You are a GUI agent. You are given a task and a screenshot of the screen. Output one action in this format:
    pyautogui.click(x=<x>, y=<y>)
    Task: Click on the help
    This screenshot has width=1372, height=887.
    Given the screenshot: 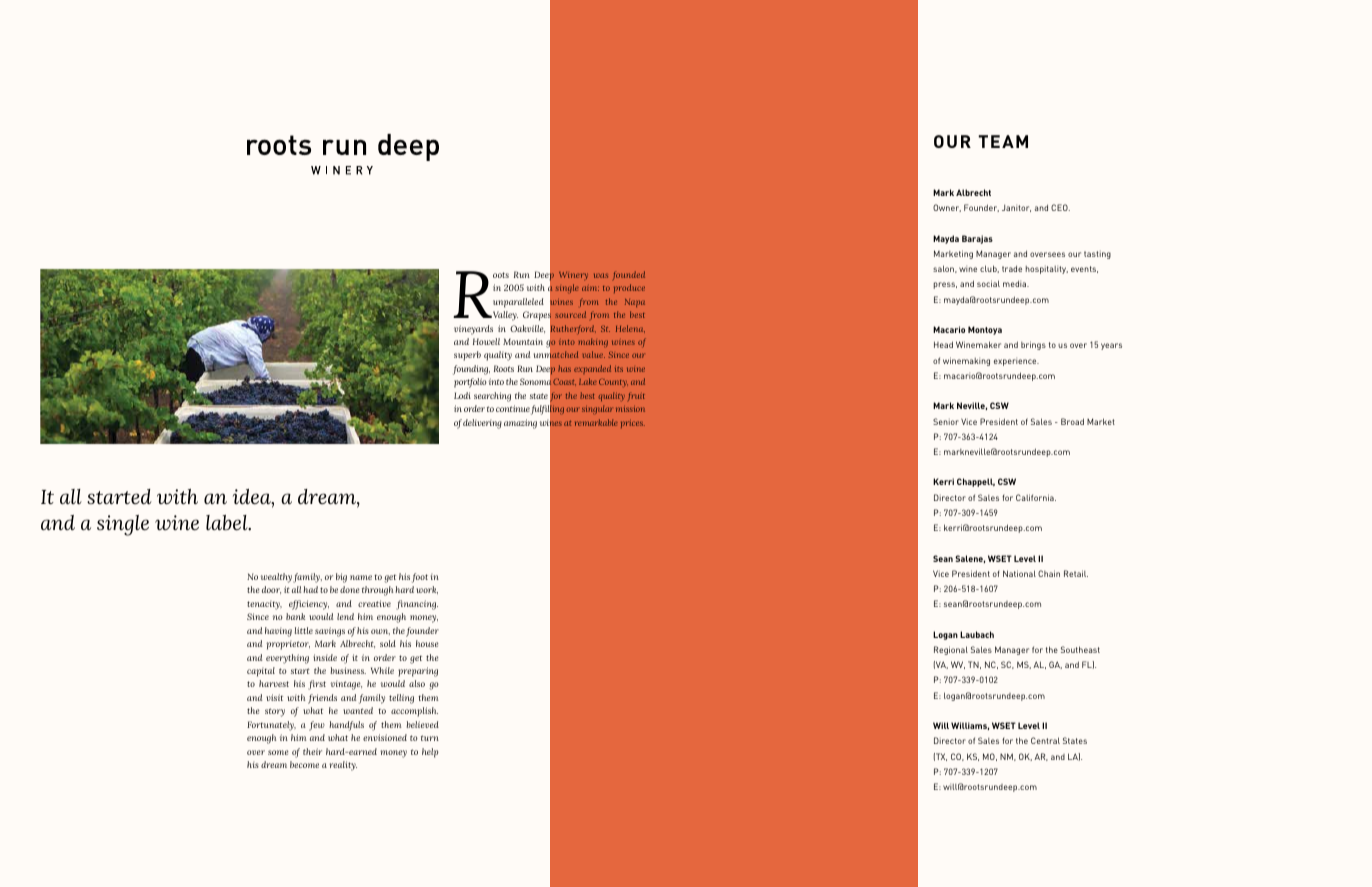 What is the action you would take?
    pyautogui.click(x=430, y=753)
